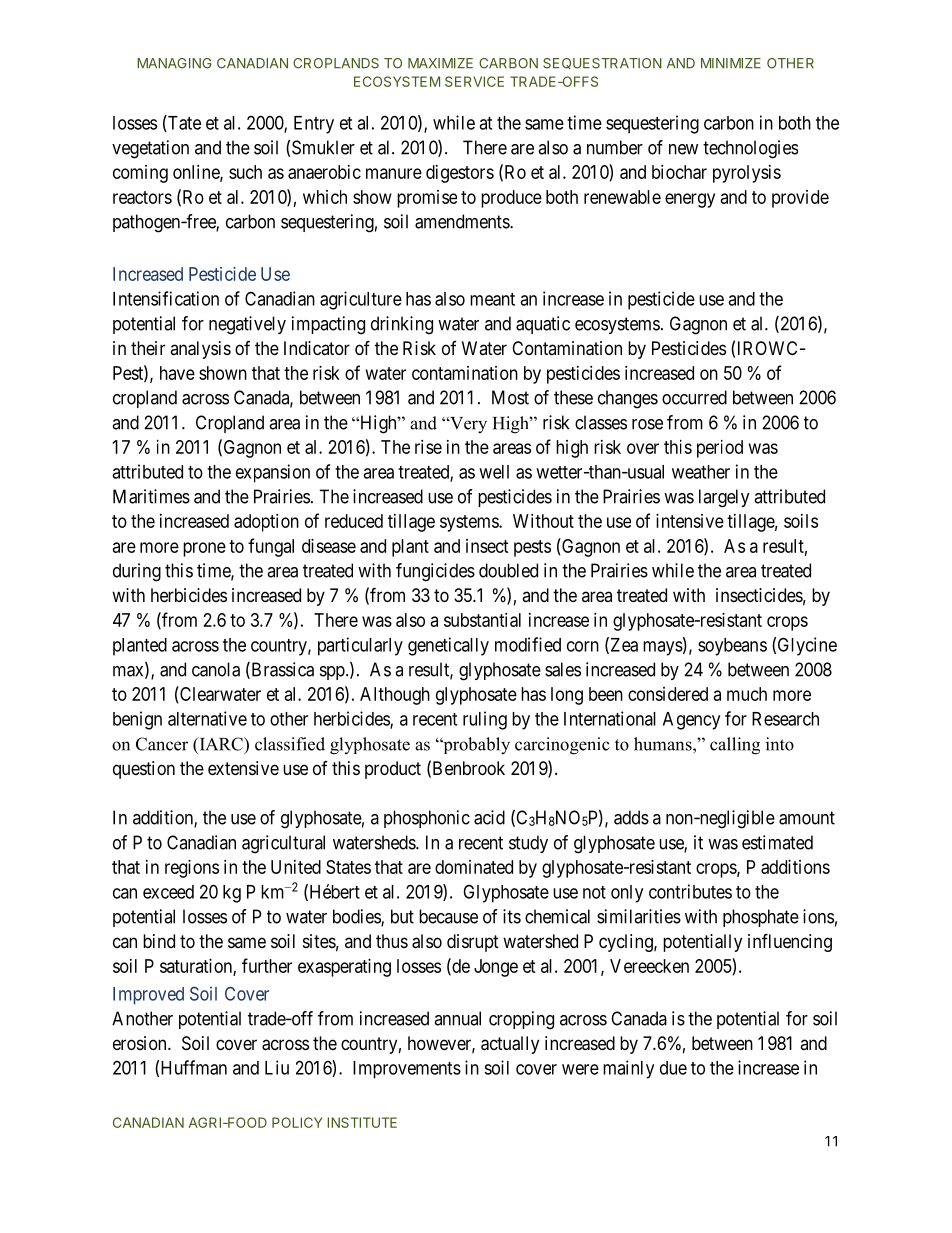 This image has height=1233, width=952. What do you see at coordinates (474, 81) in the image?
I see `SERVICE` at bounding box center [474, 81].
